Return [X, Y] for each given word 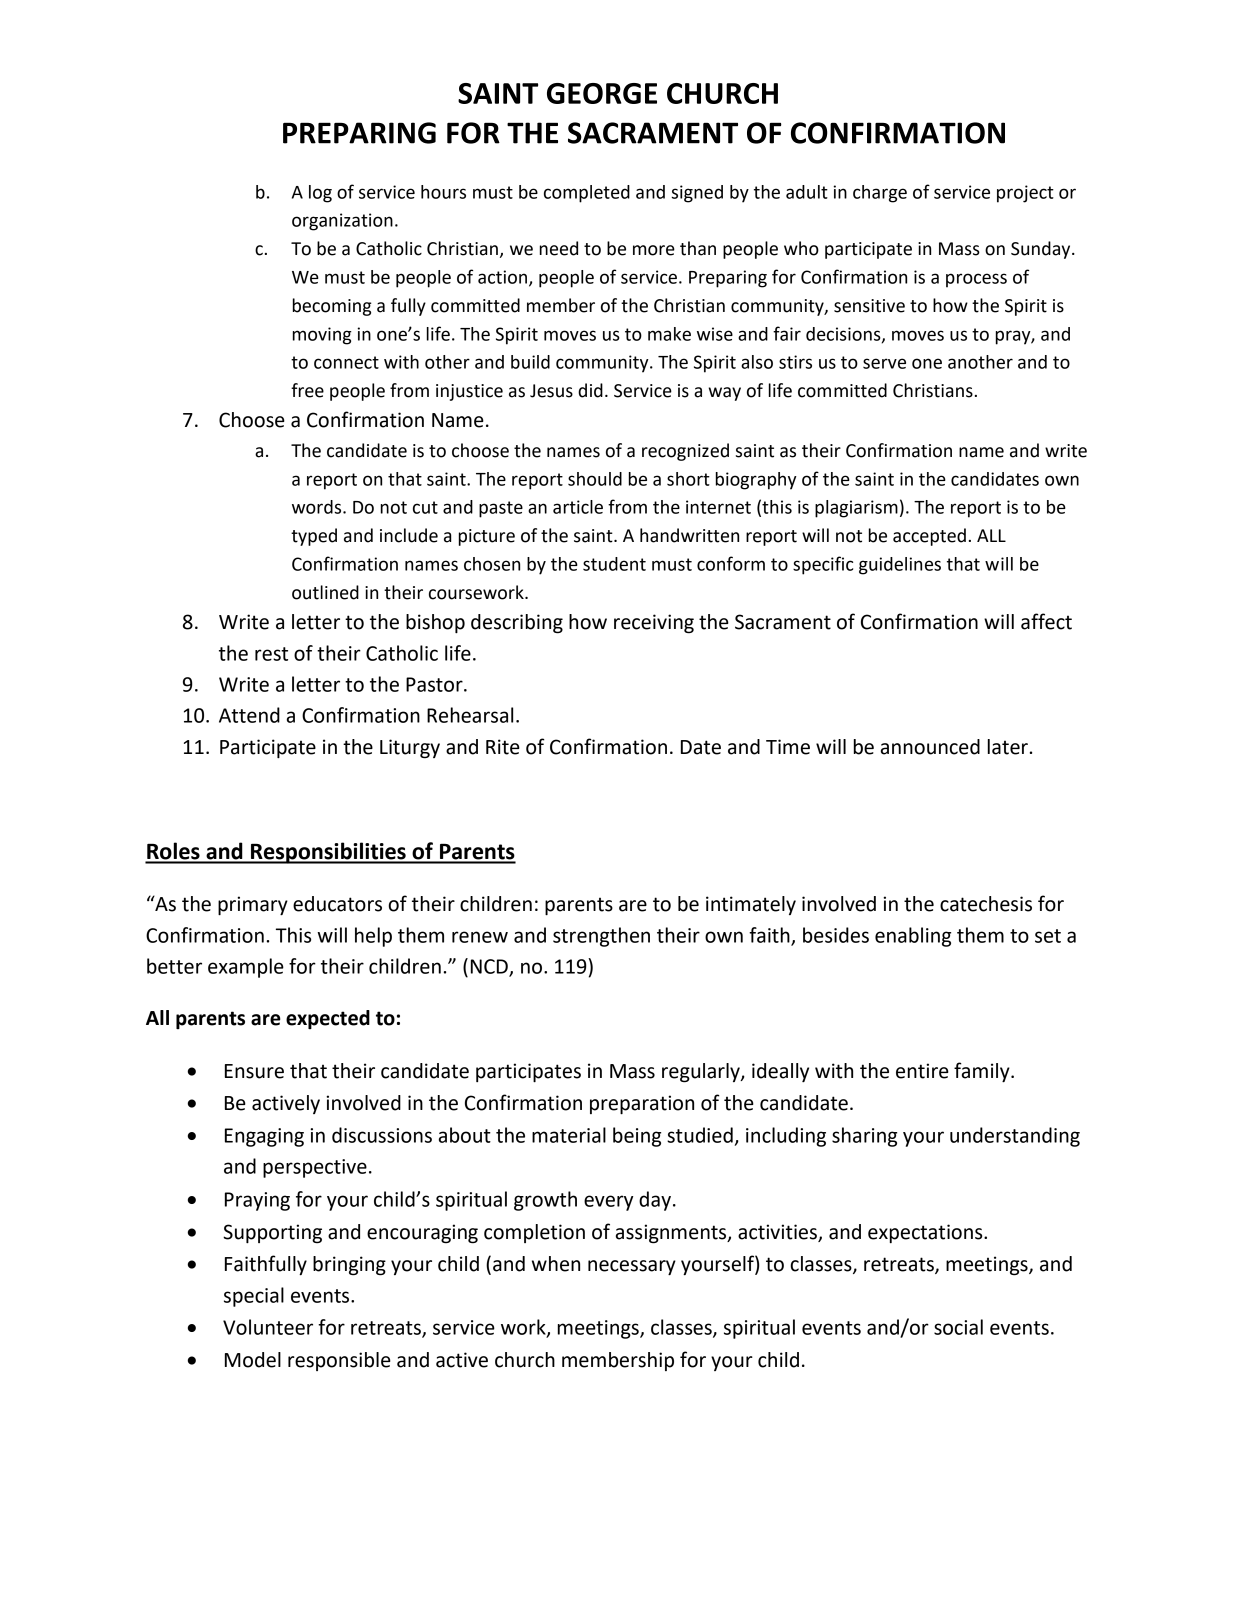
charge [880, 194]
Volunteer [268, 1327]
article [578, 507]
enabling [913, 937]
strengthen [601, 937]
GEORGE [602, 93]
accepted [929, 537]
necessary [632, 1267]
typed [314, 537]
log [320, 194]
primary [253, 905]
